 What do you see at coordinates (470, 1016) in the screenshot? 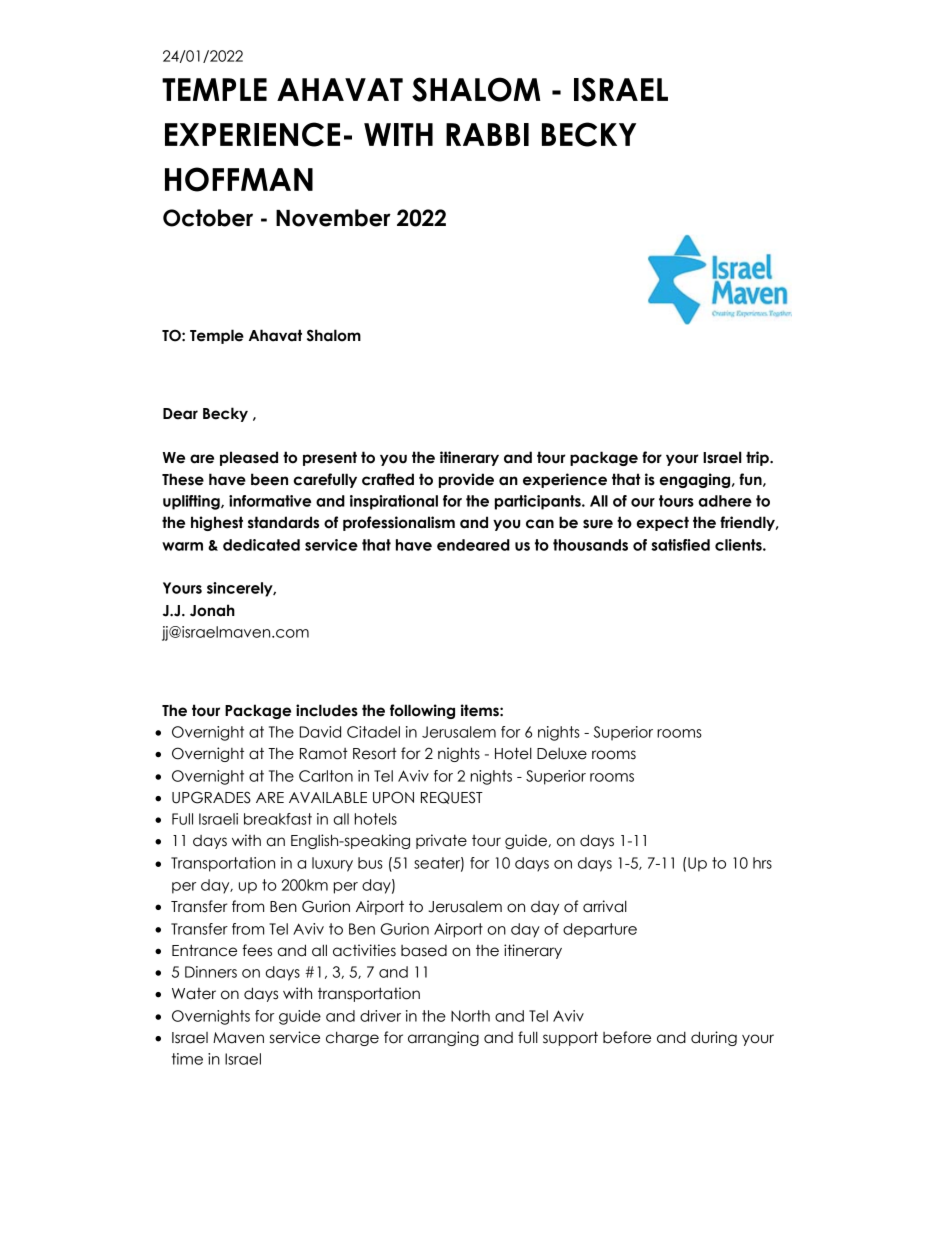
I see `North` at bounding box center [470, 1016].
